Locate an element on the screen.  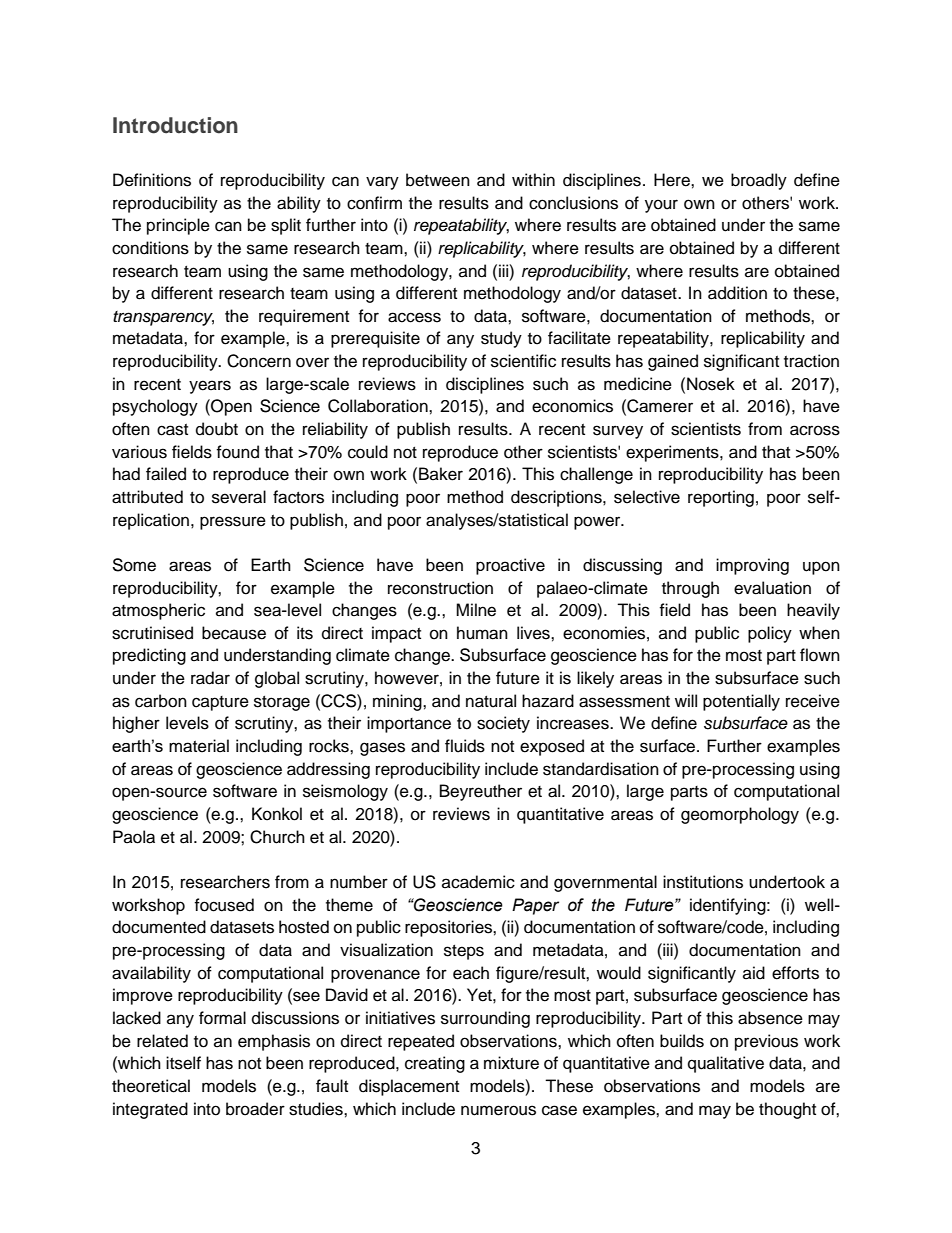
broadly is located at coordinates (759, 181).
